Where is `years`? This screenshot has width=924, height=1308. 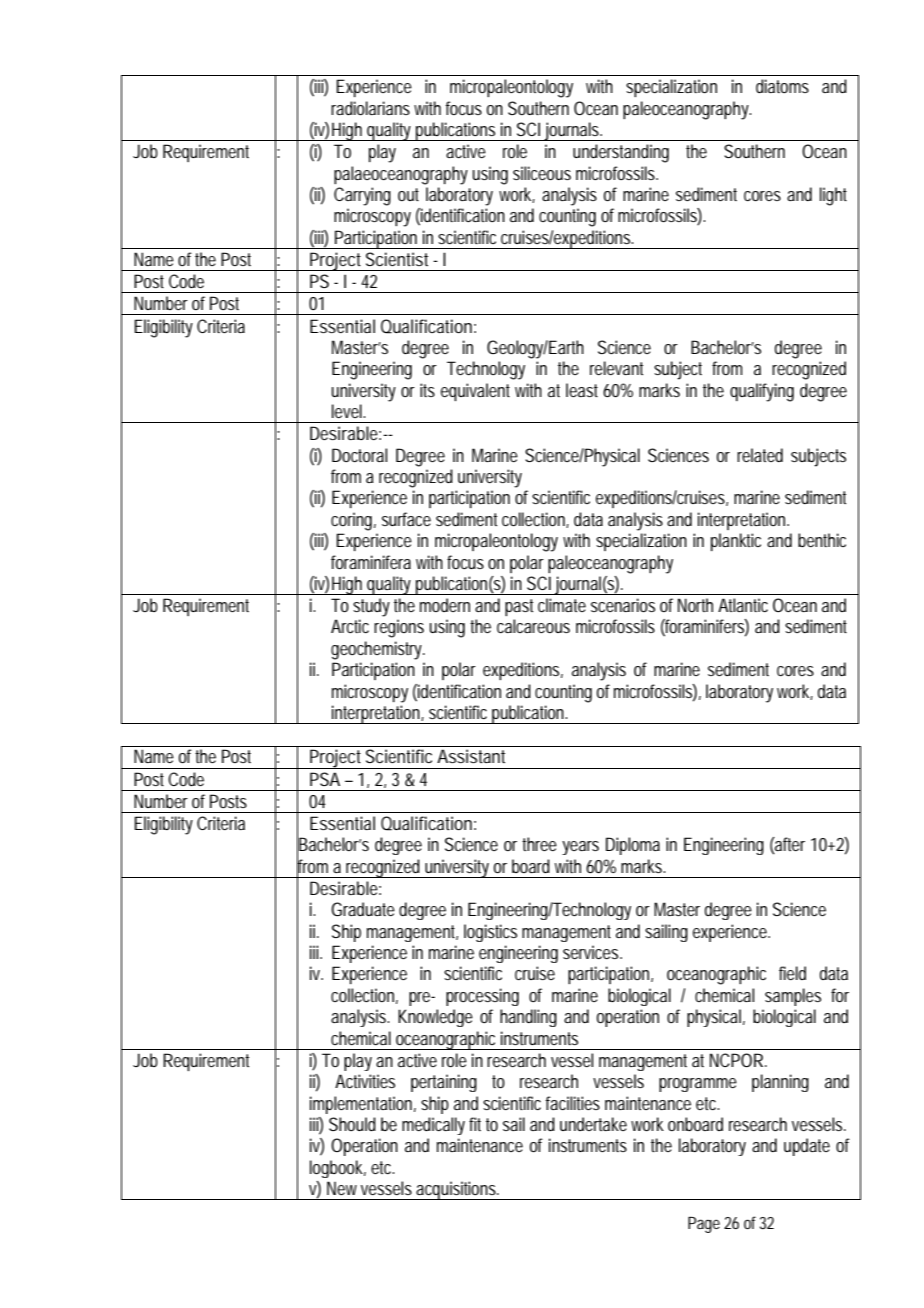
years is located at coordinates (580, 848).
